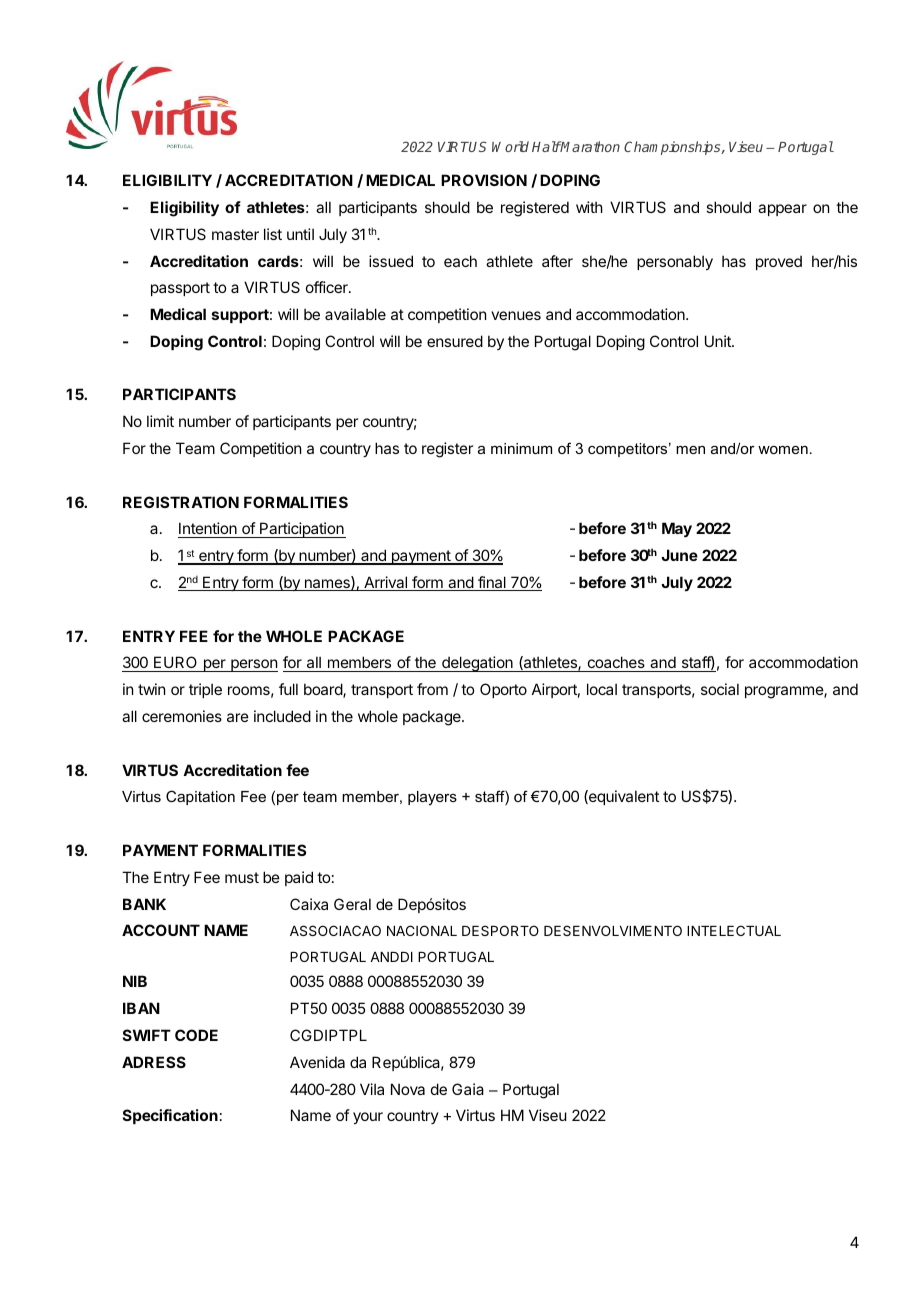  Describe the element at coordinates (422, 930) in the image. I see `NACIONAL` at that location.
